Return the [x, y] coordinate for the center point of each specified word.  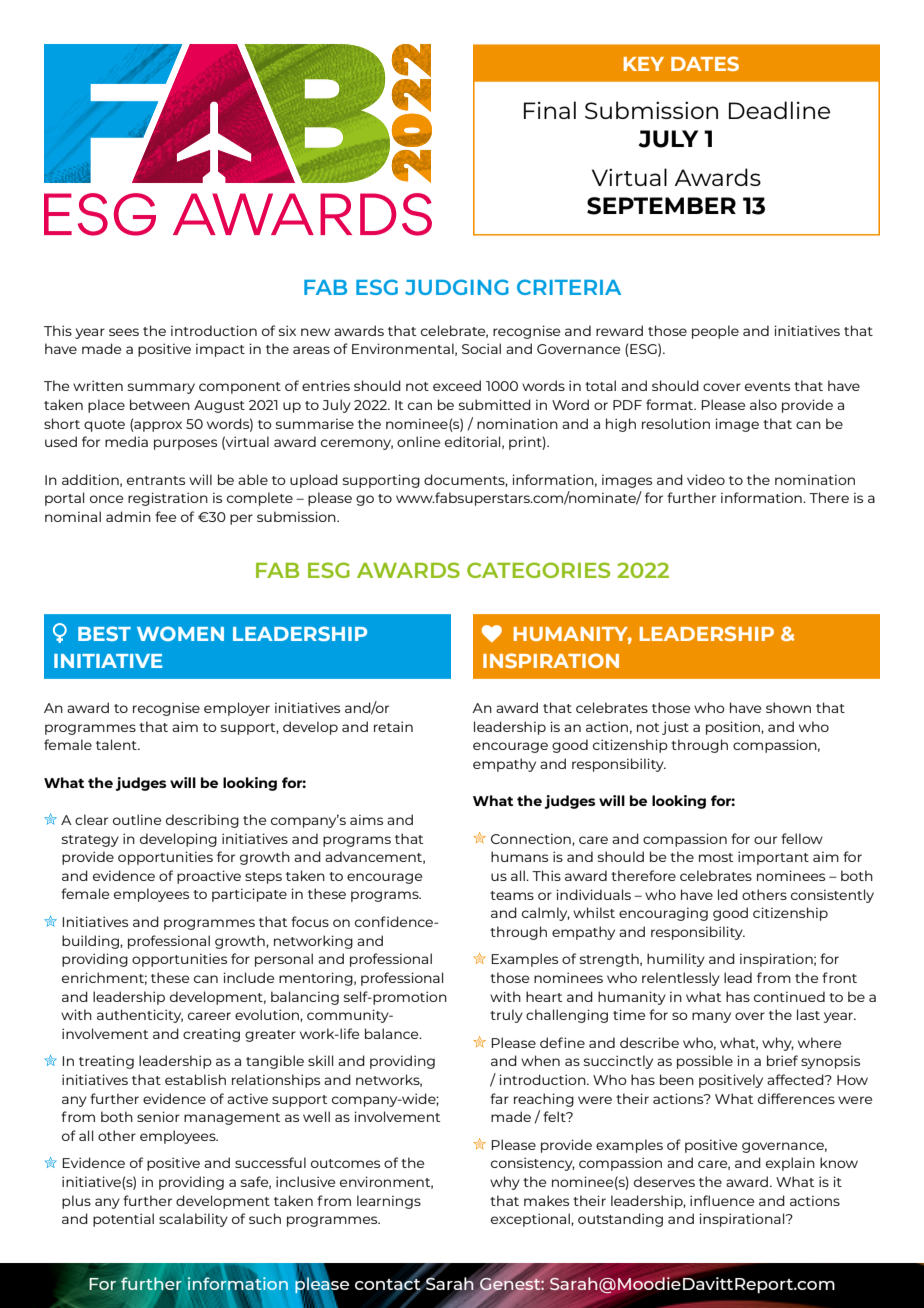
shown [788, 707]
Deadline [779, 110]
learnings [389, 1202]
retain [393, 726]
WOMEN [180, 633]
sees [124, 332]
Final [550, 110]
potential [123, 1220]
